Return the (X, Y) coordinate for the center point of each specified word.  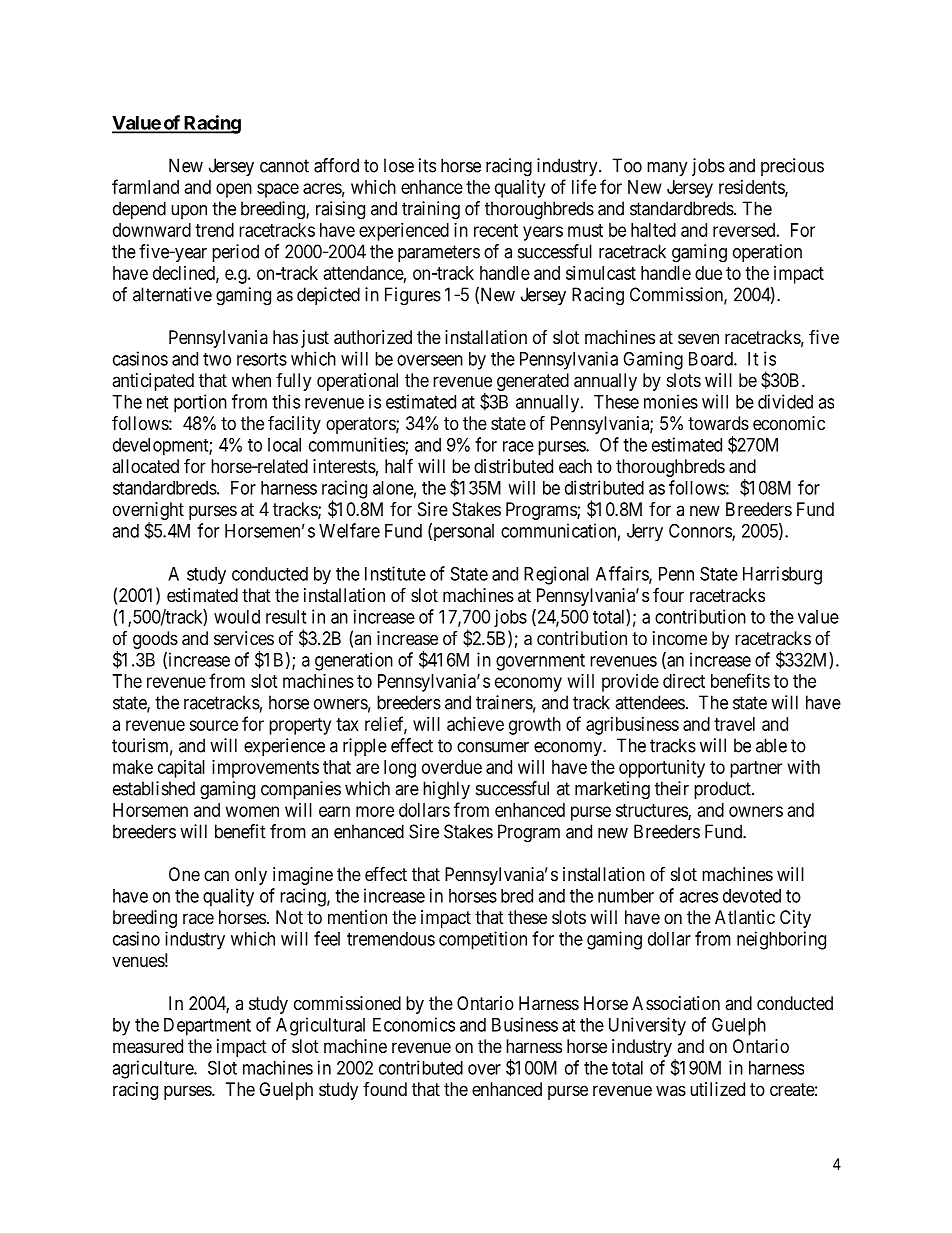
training (431, 210)
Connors (701, 531)
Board (712, 359)
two (217, 359)
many (667, 169)
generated (533, 382)
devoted (752, 896)
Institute (395, 573)
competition (483, 940)
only (251, 876)
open (234, 190)
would (237, 617)
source (213, 725)
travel (734, 724)
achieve (475, 724)
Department (207, 1027)
